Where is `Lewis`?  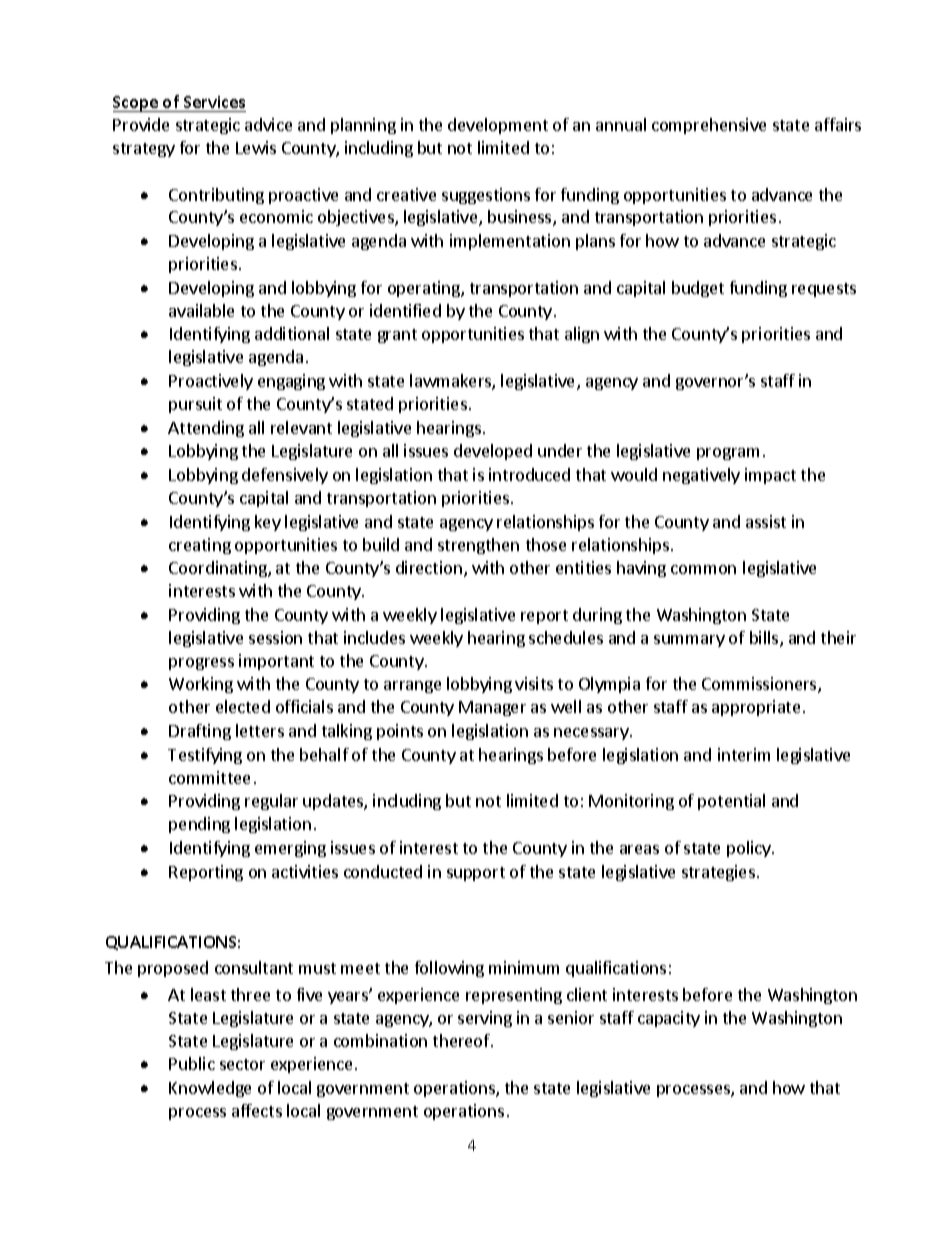
Lewis is located at coordinates (256, 147).
